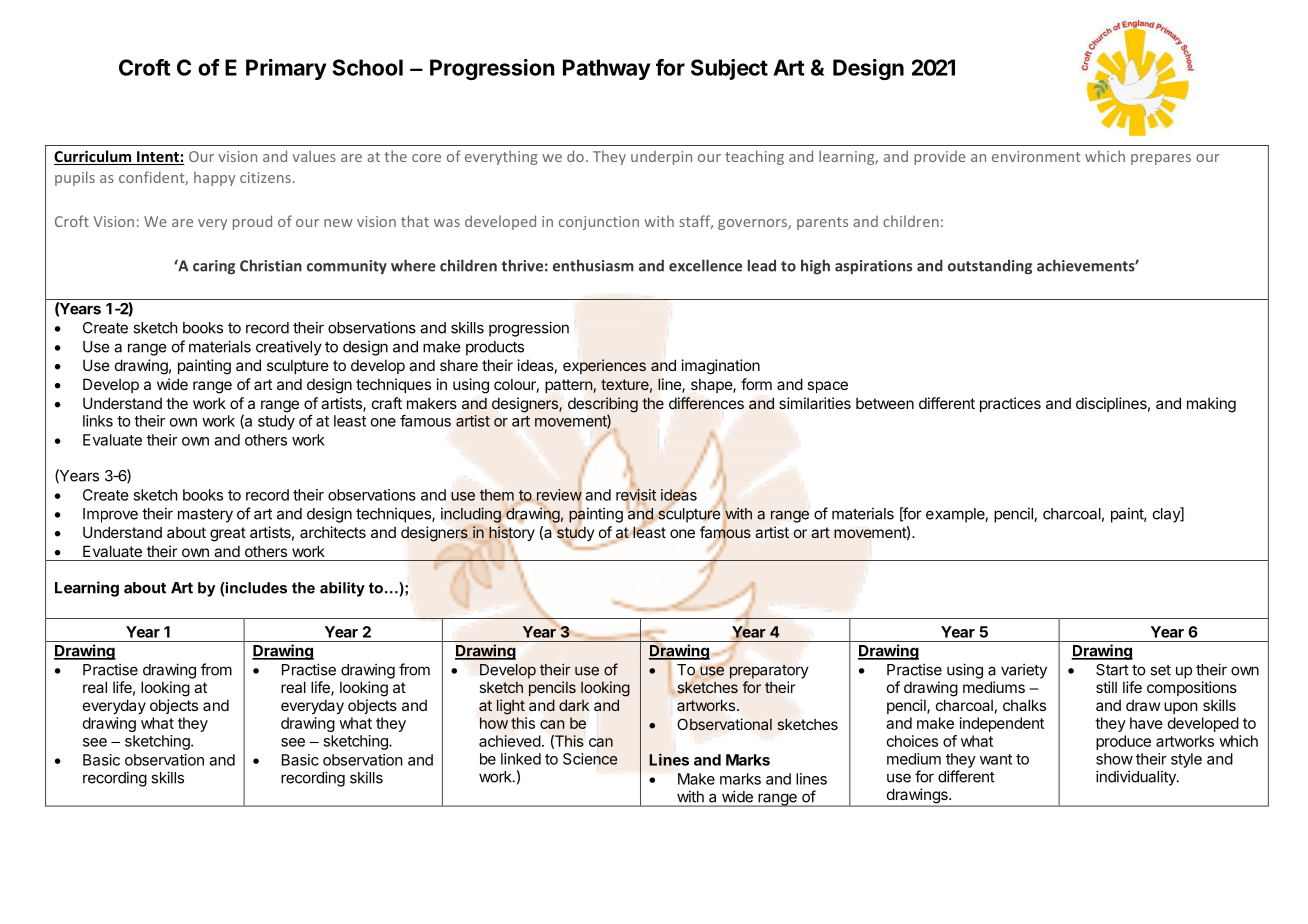 The width and height of the screenshot is (1308, 924). What do you see at coordinates (990, 267) in the screenshot?
I see `outstanding` at bounding box center [990, 267].
